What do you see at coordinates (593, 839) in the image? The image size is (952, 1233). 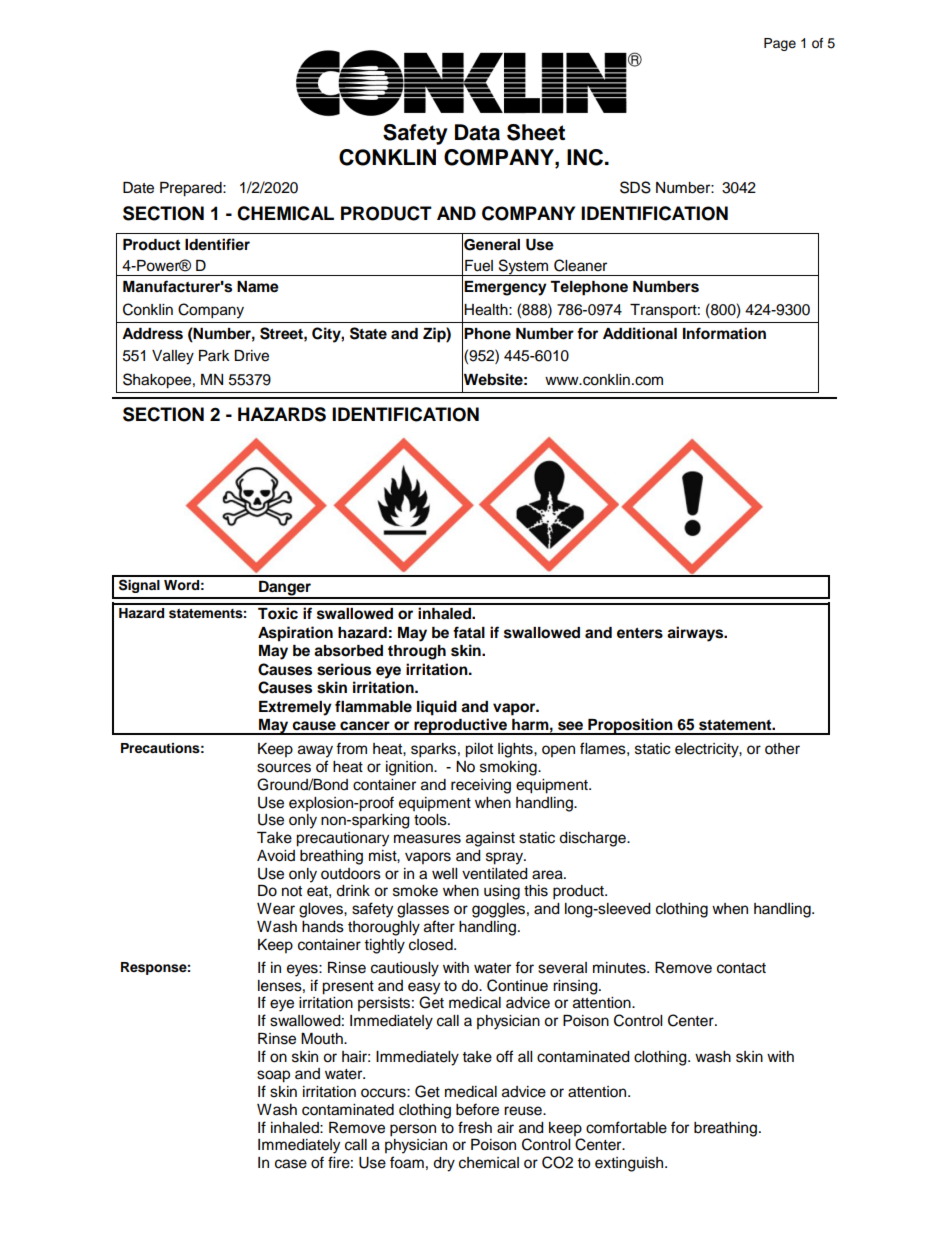 I see `discharge` at bounding box center [593, 839].
